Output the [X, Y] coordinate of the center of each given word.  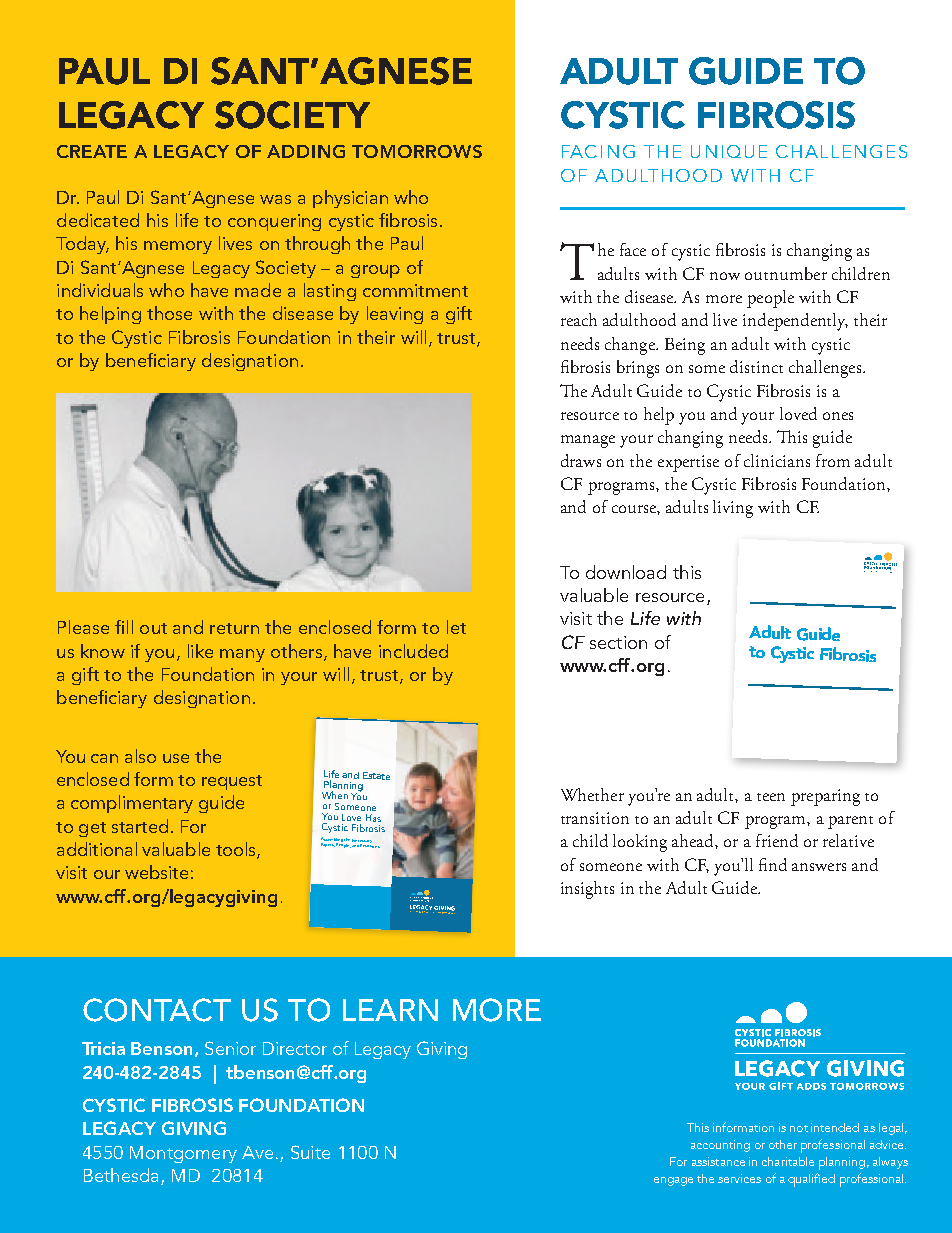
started [140, 826]
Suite [310, 1152]
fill [124, 627]
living [733, 509]
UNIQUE [729, 151]
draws [581, 460]
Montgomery [183, 1154]
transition [595, 818]
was [275, 199]
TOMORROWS [417, 151]
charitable [788, 1161]
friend [777, 840]
